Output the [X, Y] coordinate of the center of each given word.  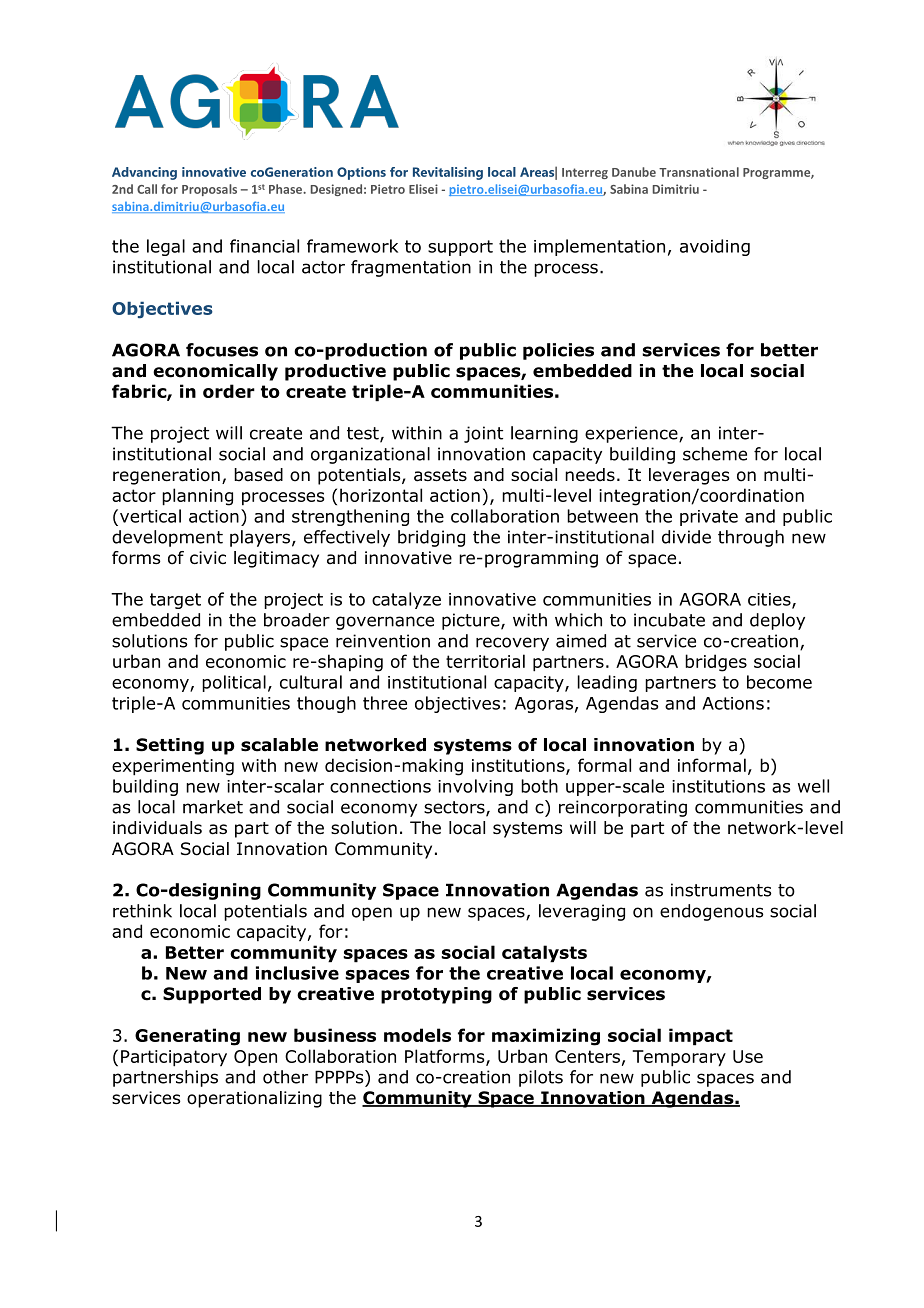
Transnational [699, 172]
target [175, 601]
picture [472, 621]
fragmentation [411, 268]
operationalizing [254, 1099]
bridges [716, 663]
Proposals [209, 190]
